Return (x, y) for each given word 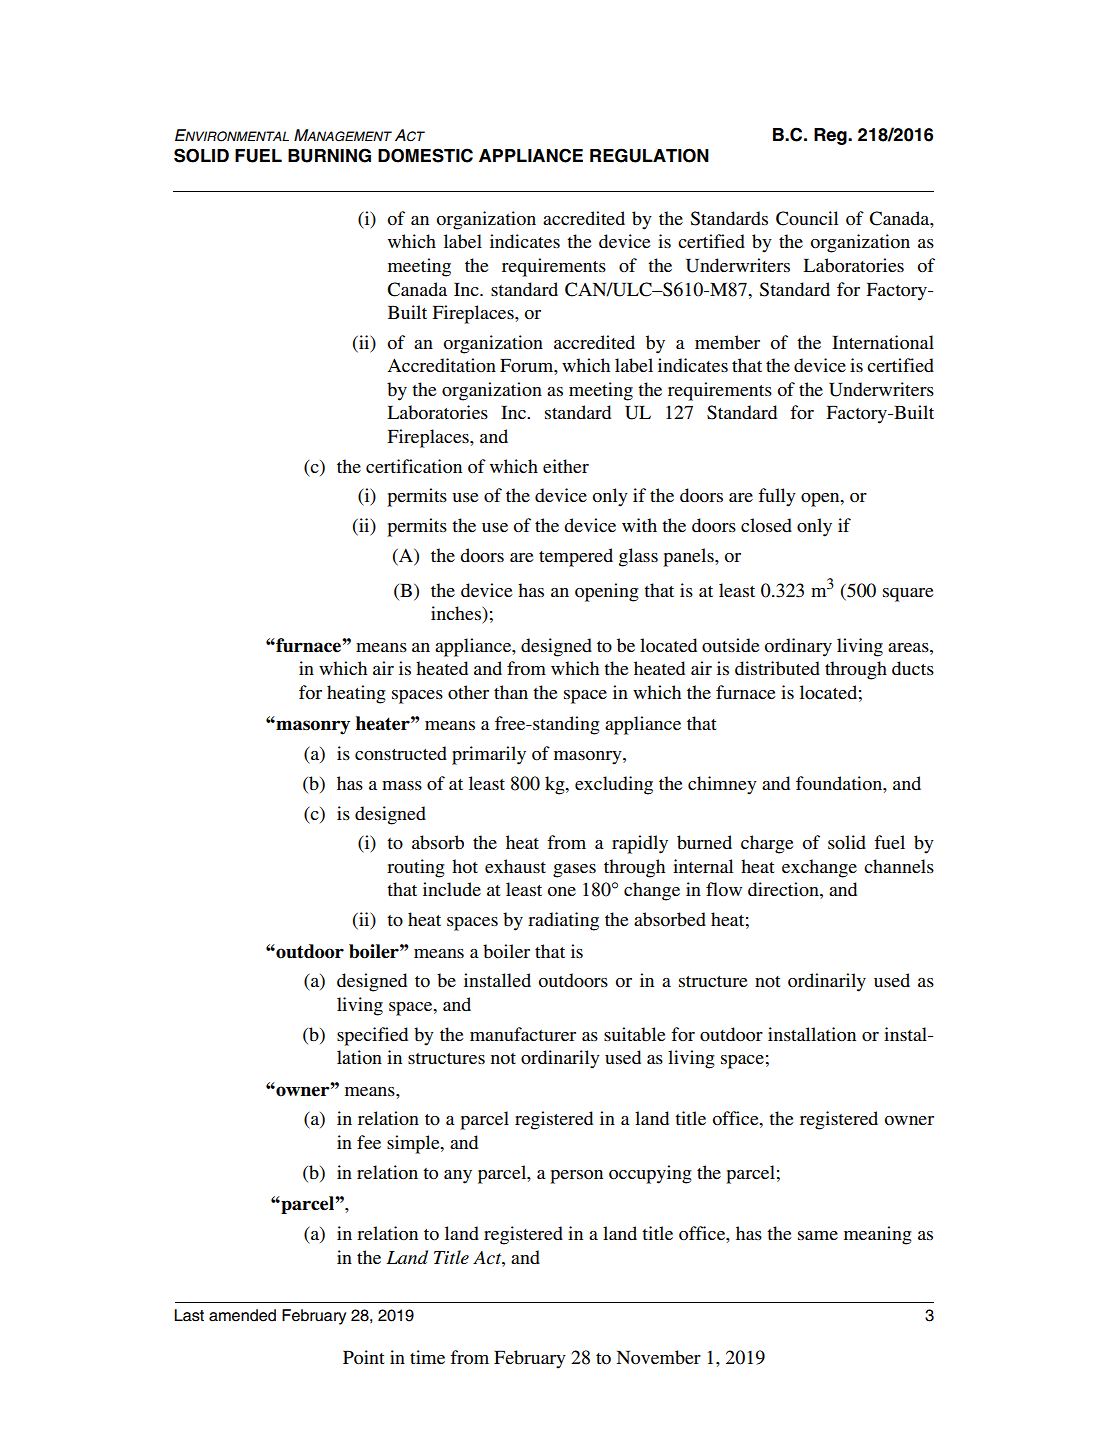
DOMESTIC (425, 155)
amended (242, 1315)
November (658, 1357)
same (818, 1235)
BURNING (329, 155)
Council (807, 218)
